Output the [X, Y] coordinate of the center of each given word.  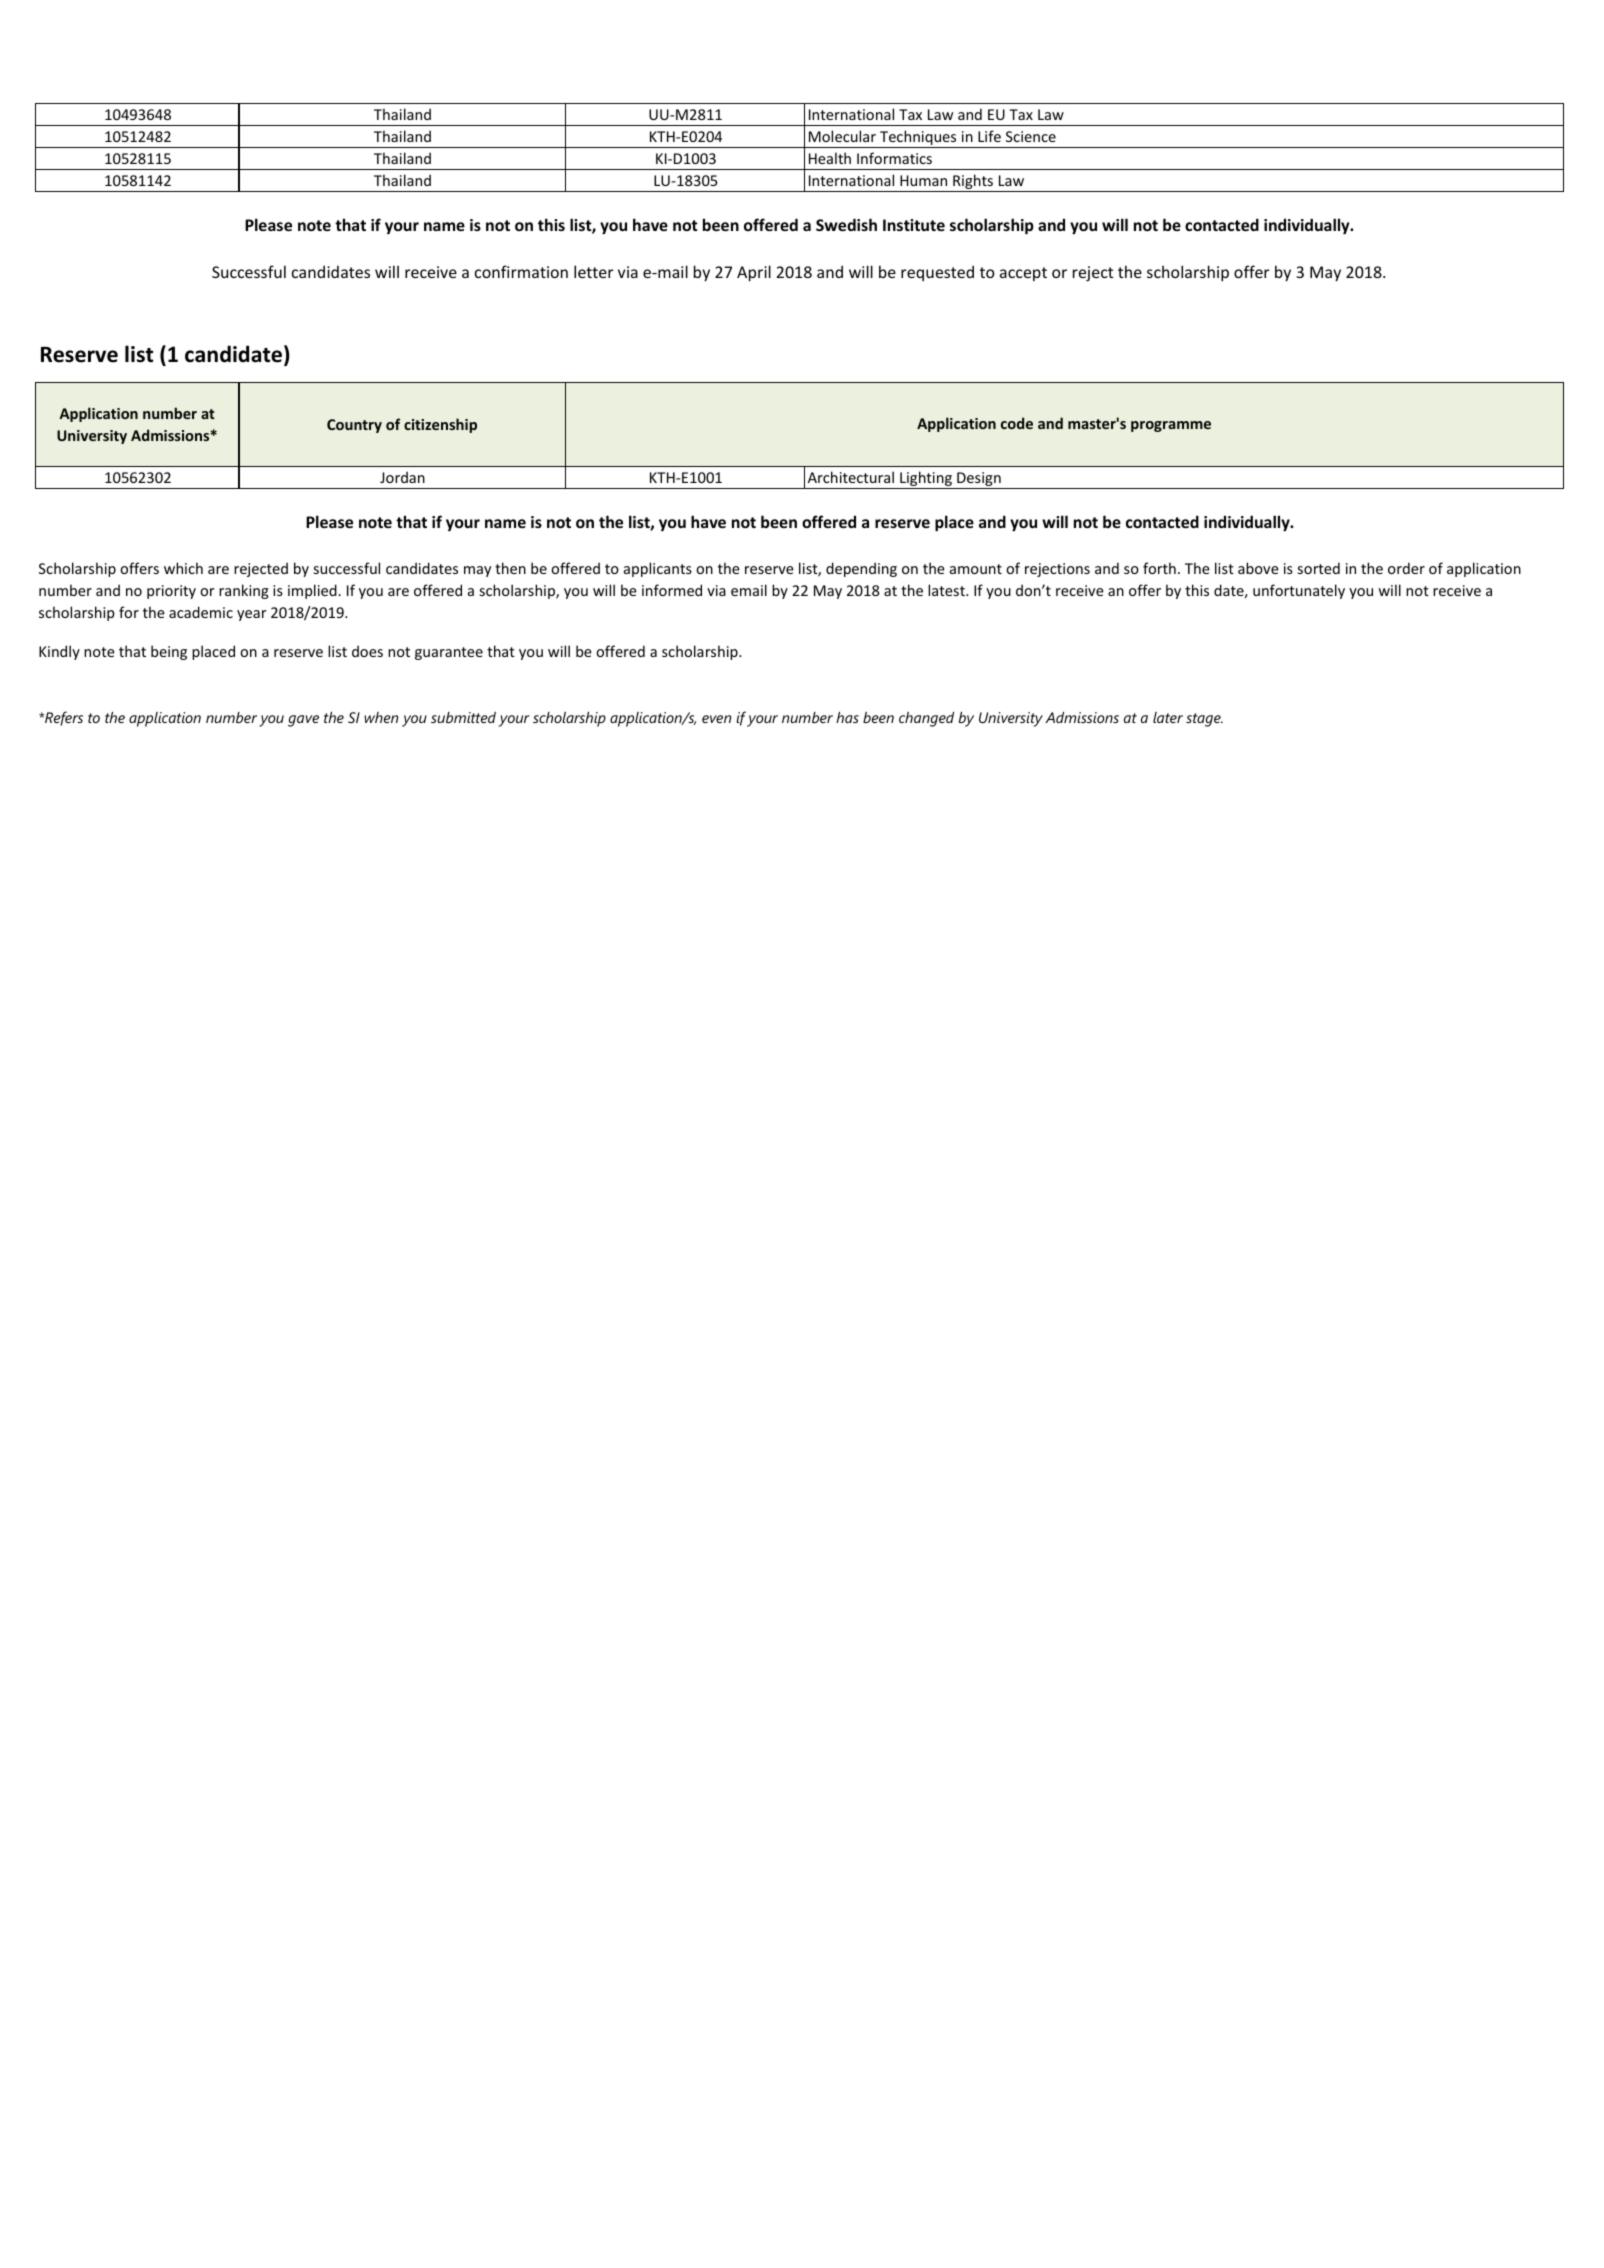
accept [1023, 274]
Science [1031, 136]
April [754, 273]
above [1258, 568]
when [381, 717]
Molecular [842, 136]
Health [830, 158]
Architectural [851, 477]
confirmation [521, 271]
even [716, 719]
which [183, 568]
